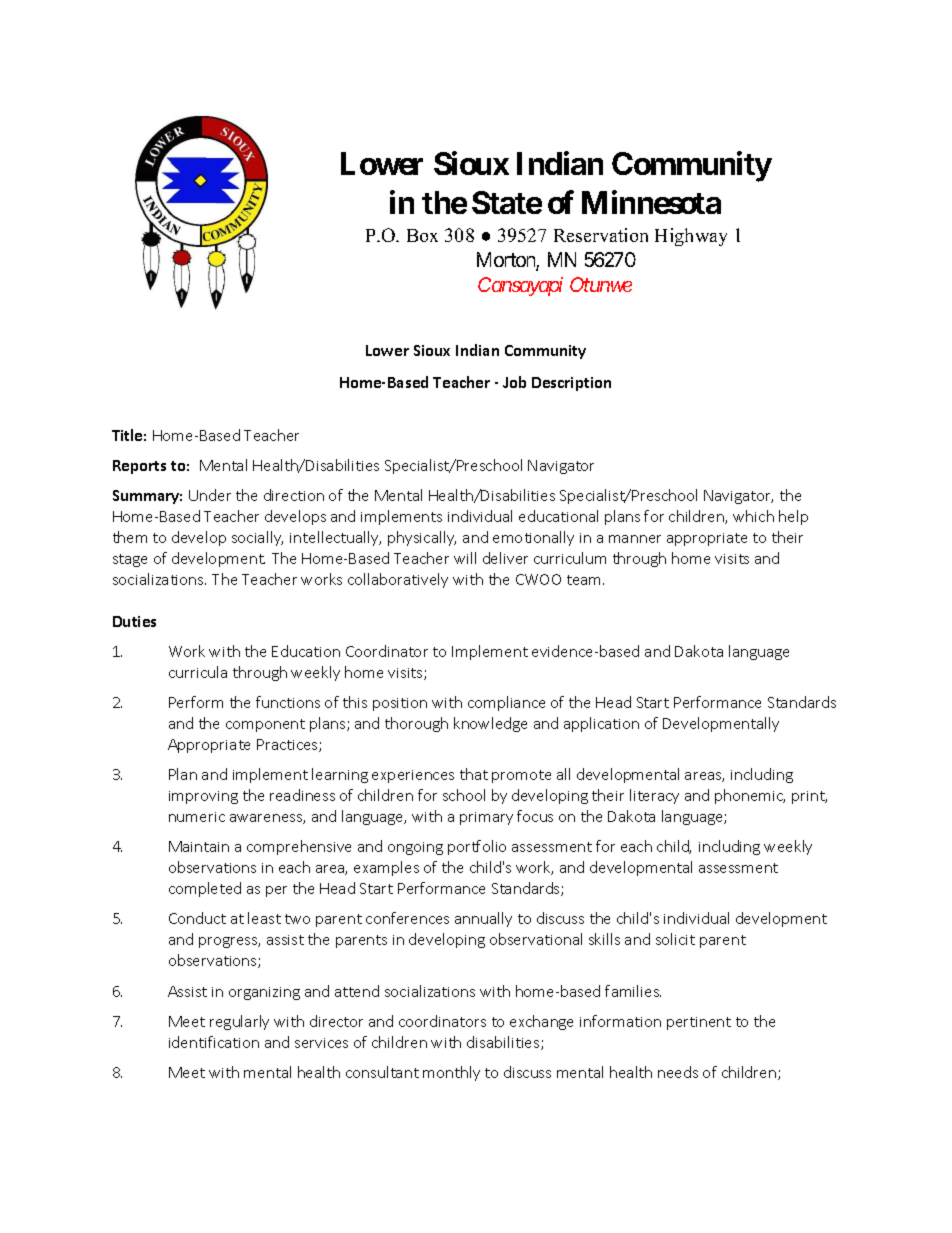  What do you see at coordinates (514, 382) in the page?
I see `Job` at bounding box center [514, 382].
